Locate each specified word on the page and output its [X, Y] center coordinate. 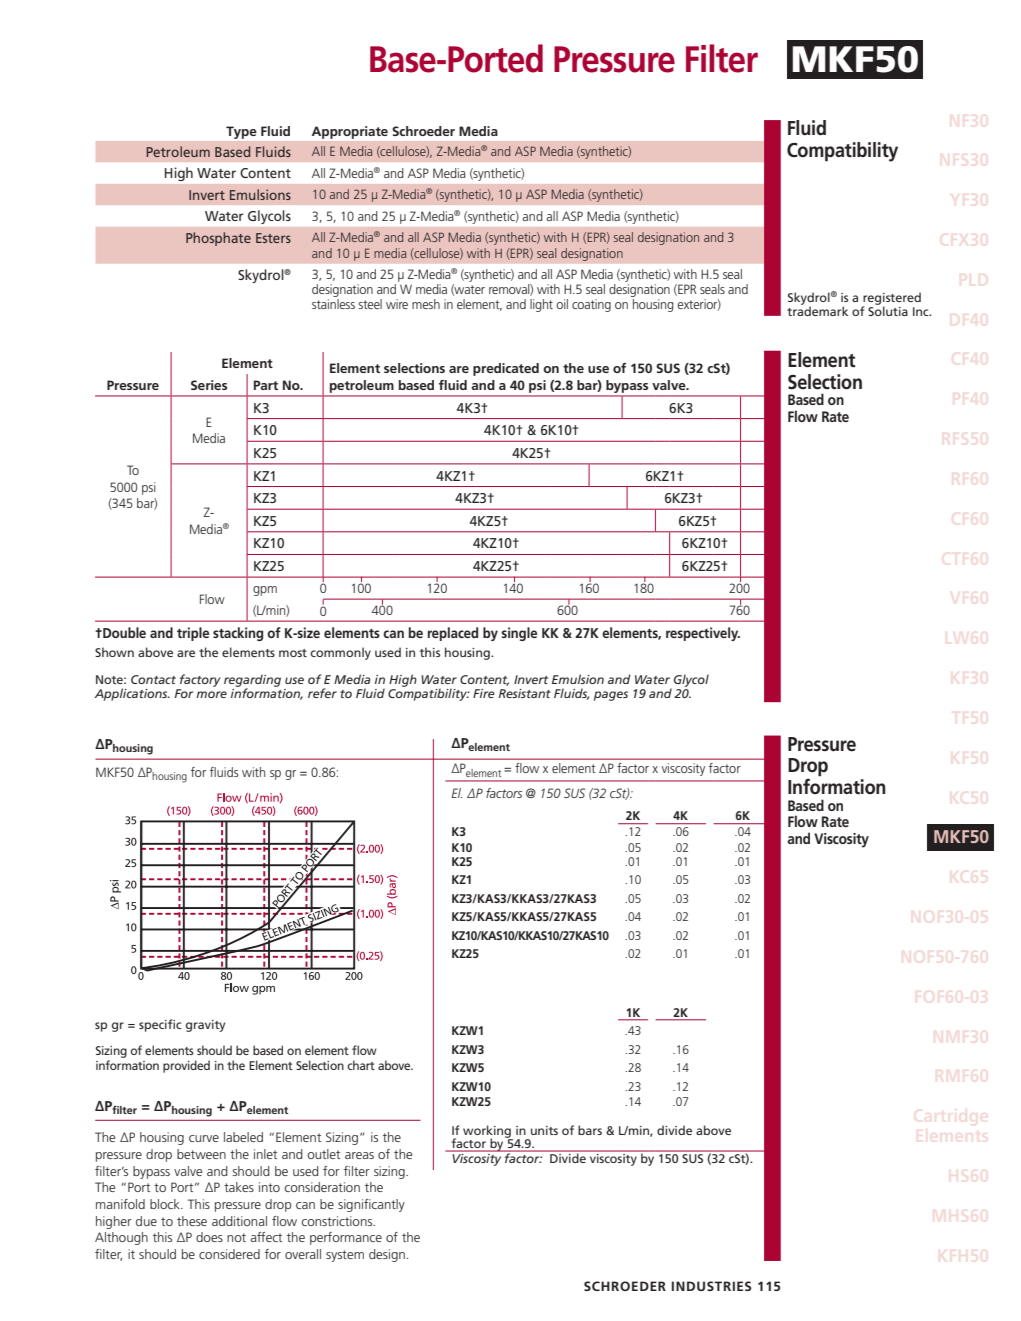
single [519, 634]
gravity [205, 1026]
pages [611, 696]
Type [241, 132]
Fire [483, 693]
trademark [817, 310]
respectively [703, 634]
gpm [265, 591]
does [209, 1237]
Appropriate [350, 132]
